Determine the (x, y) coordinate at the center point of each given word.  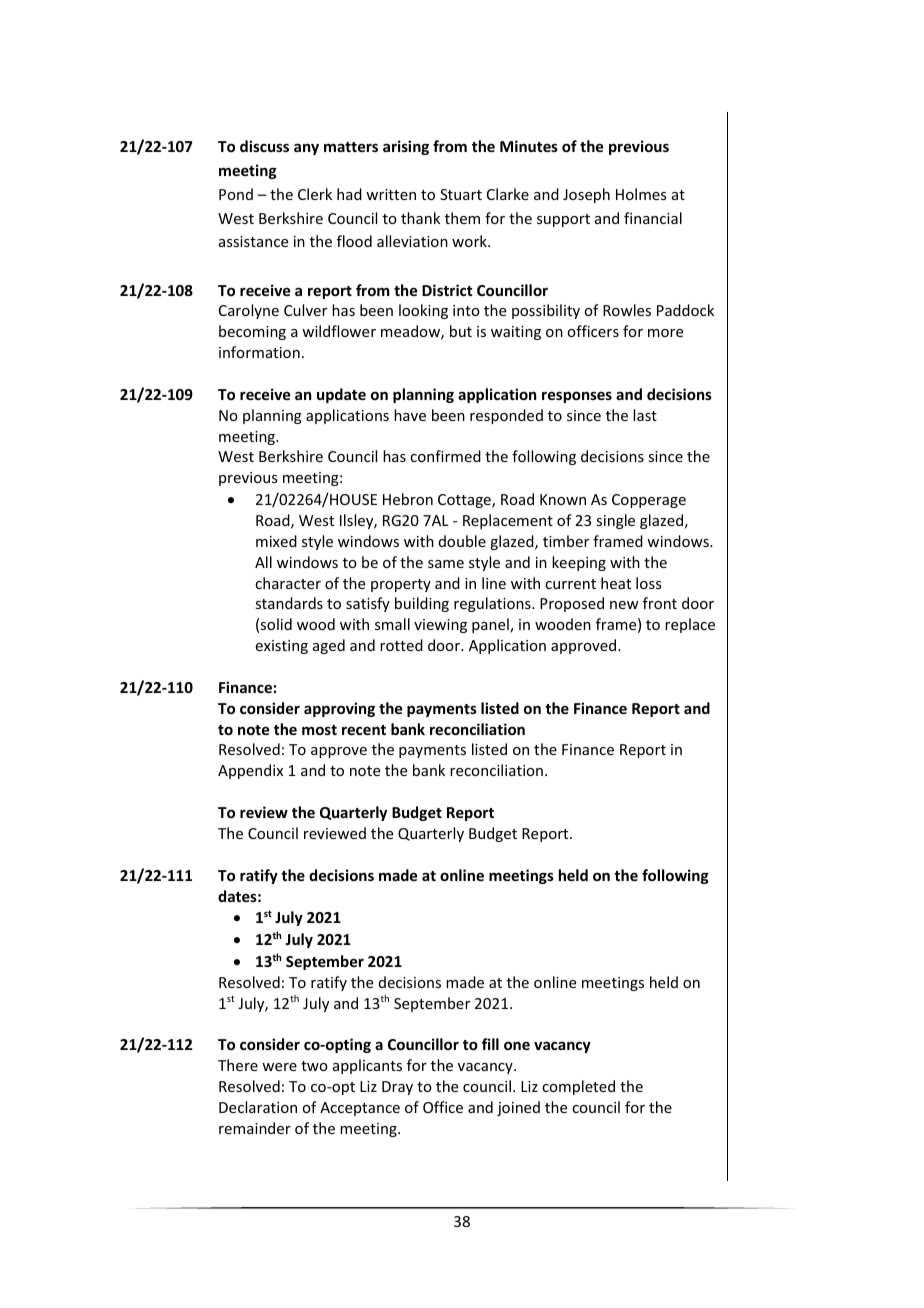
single (615, 521)
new (624, 605)
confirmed (445, 456)
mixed (276, 541)
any (306, 149)
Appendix (250, 771)
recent (364, 730)
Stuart (461, 194)
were (279, 1067)
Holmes (641, 194)
